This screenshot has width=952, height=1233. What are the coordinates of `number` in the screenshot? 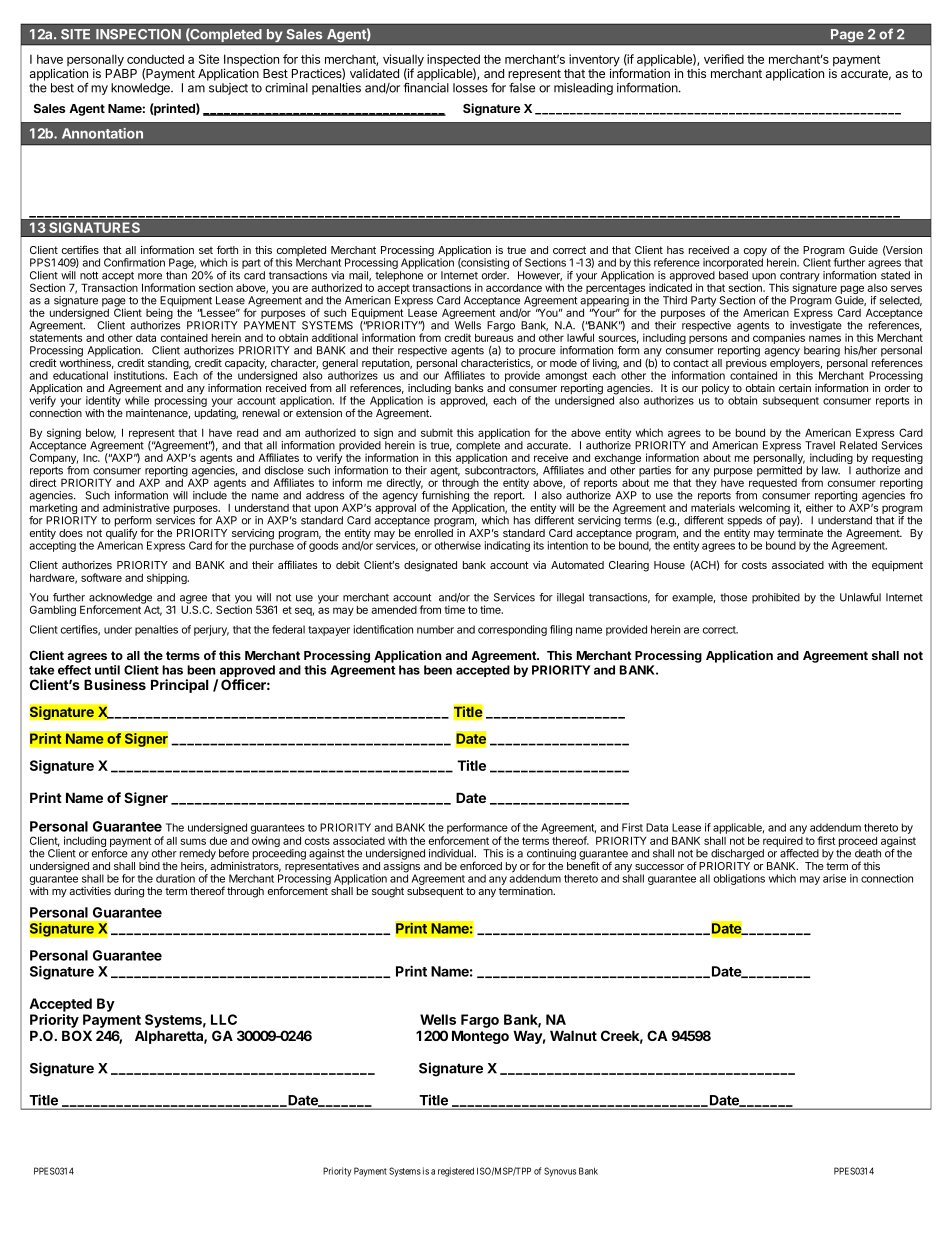 It's located at (435, 629).
